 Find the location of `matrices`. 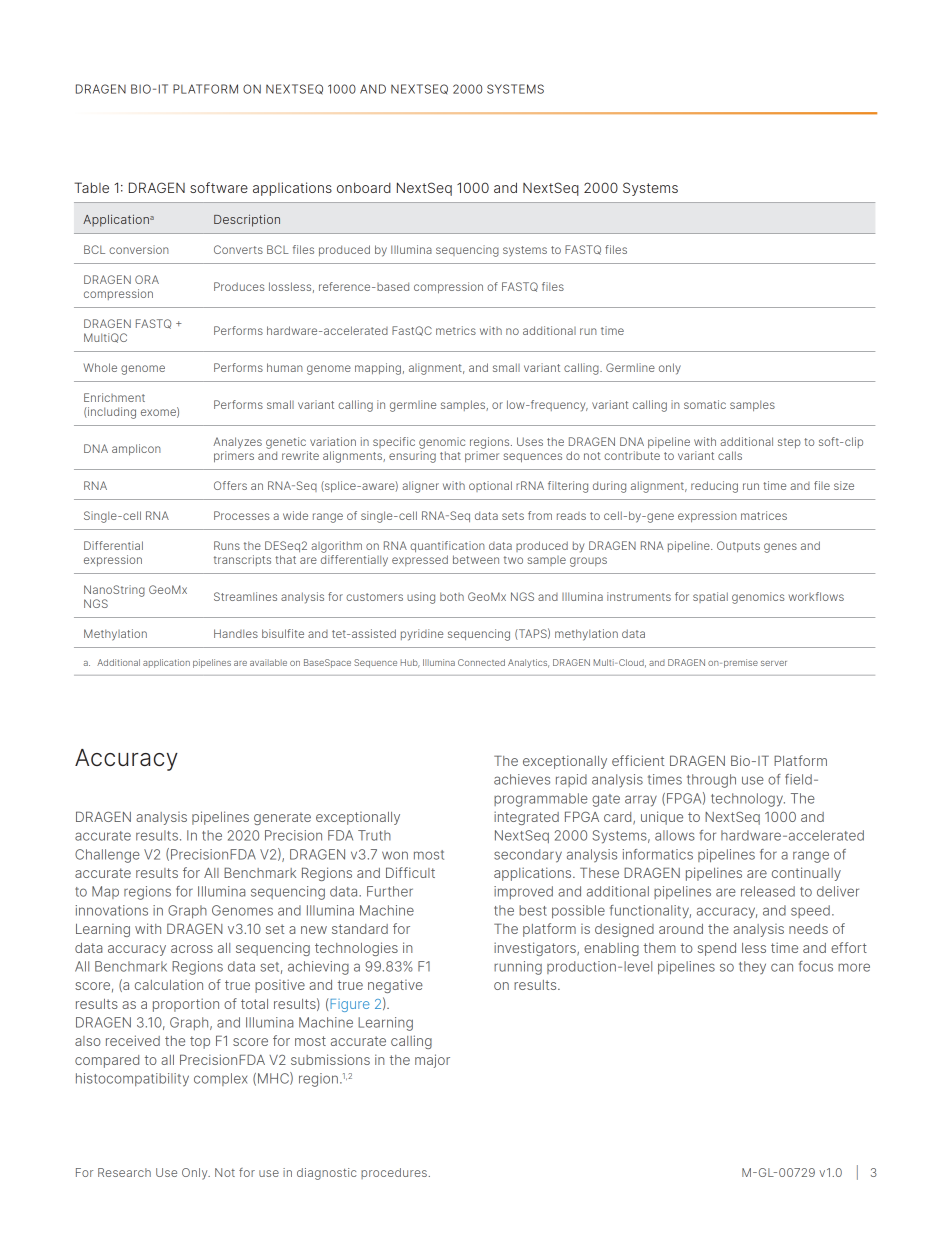

matrices is located at coordinates (764, 515).
